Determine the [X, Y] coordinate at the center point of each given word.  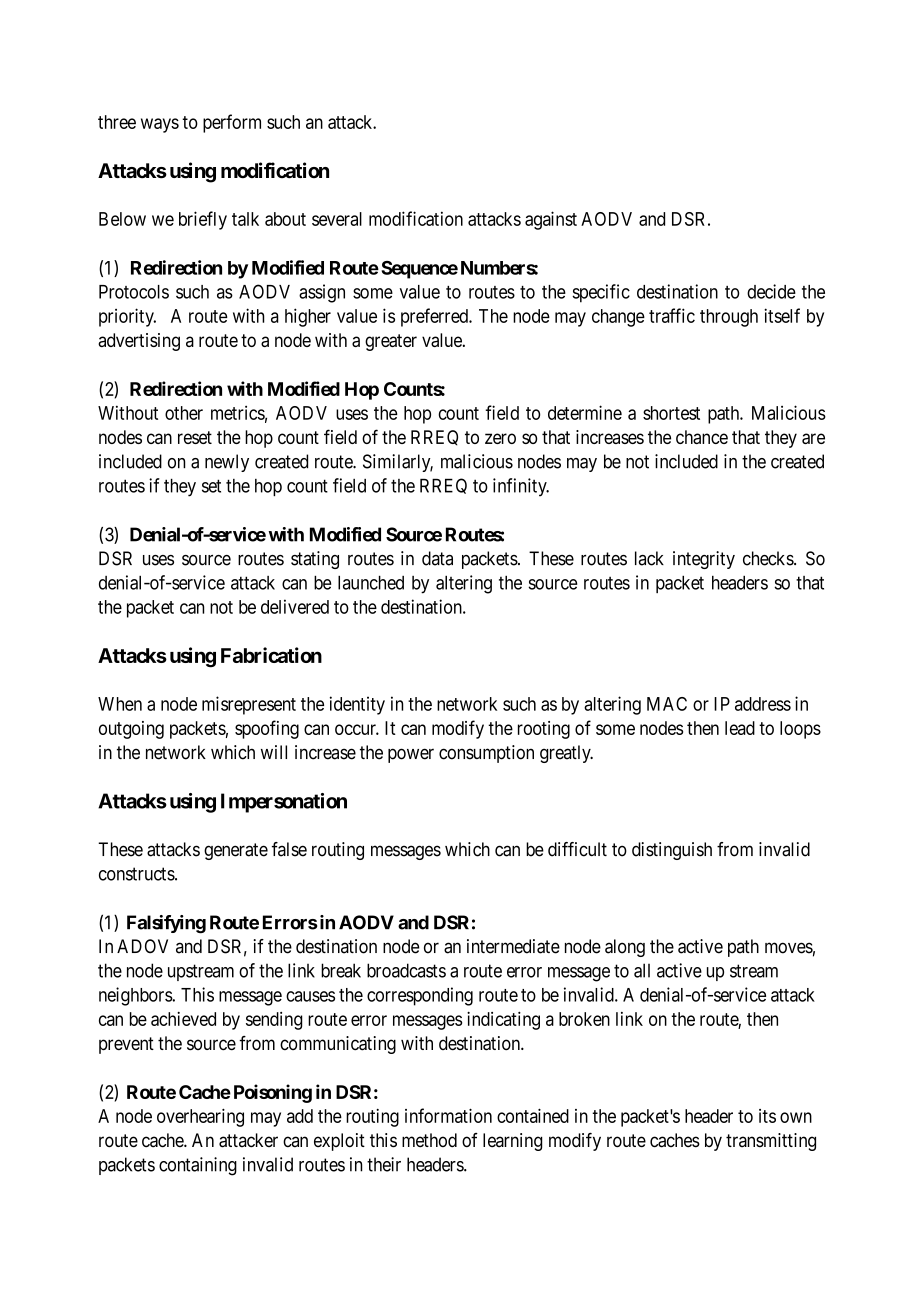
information [448, 1115]
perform [232, 123]
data [437, 558]
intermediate [513, 946]
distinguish [672, 851]
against [551, 220]
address [763, 704]
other [184, 413]
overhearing [200, 1117]
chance [702, 437]
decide [771, 291]
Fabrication [271, 655]
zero [500, 438]
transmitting [771, 1142]
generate [236, 851]
